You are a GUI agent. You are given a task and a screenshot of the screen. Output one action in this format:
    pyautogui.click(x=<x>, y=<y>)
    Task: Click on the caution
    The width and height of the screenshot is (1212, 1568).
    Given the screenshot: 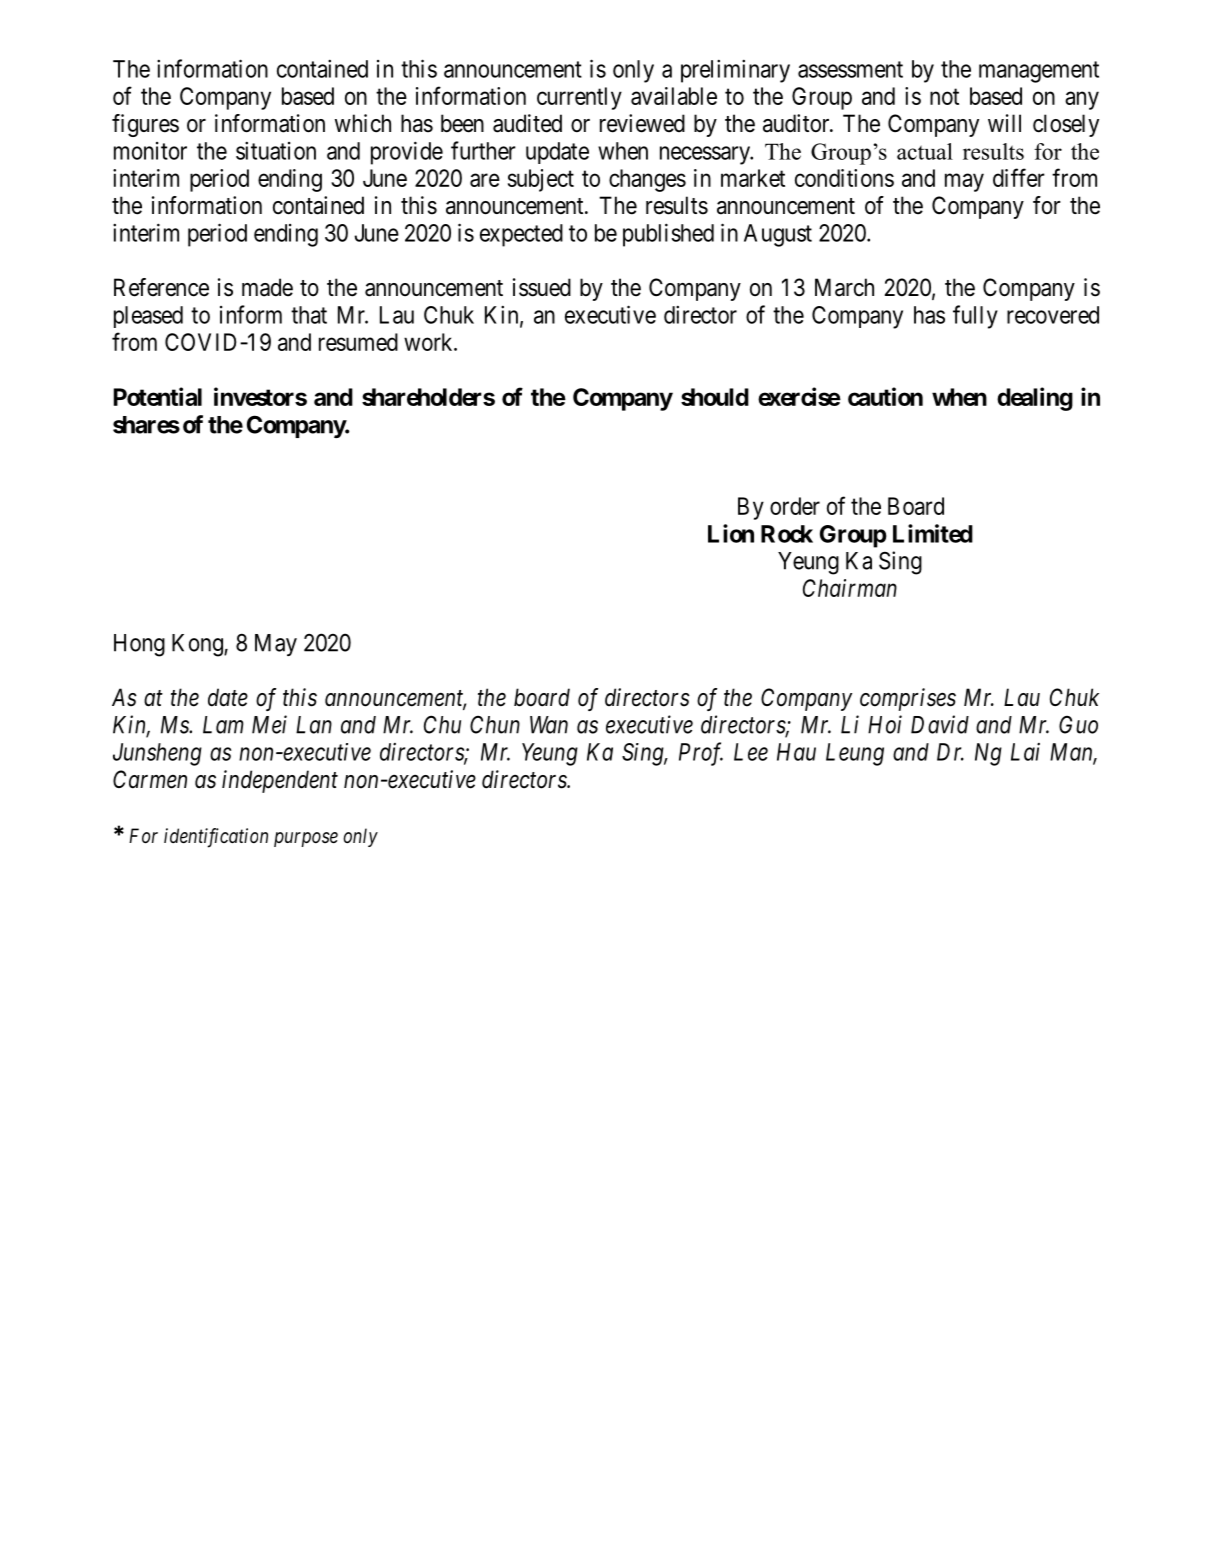 What is the action you would take?
    pyautogui.click(x=885, y=396)
